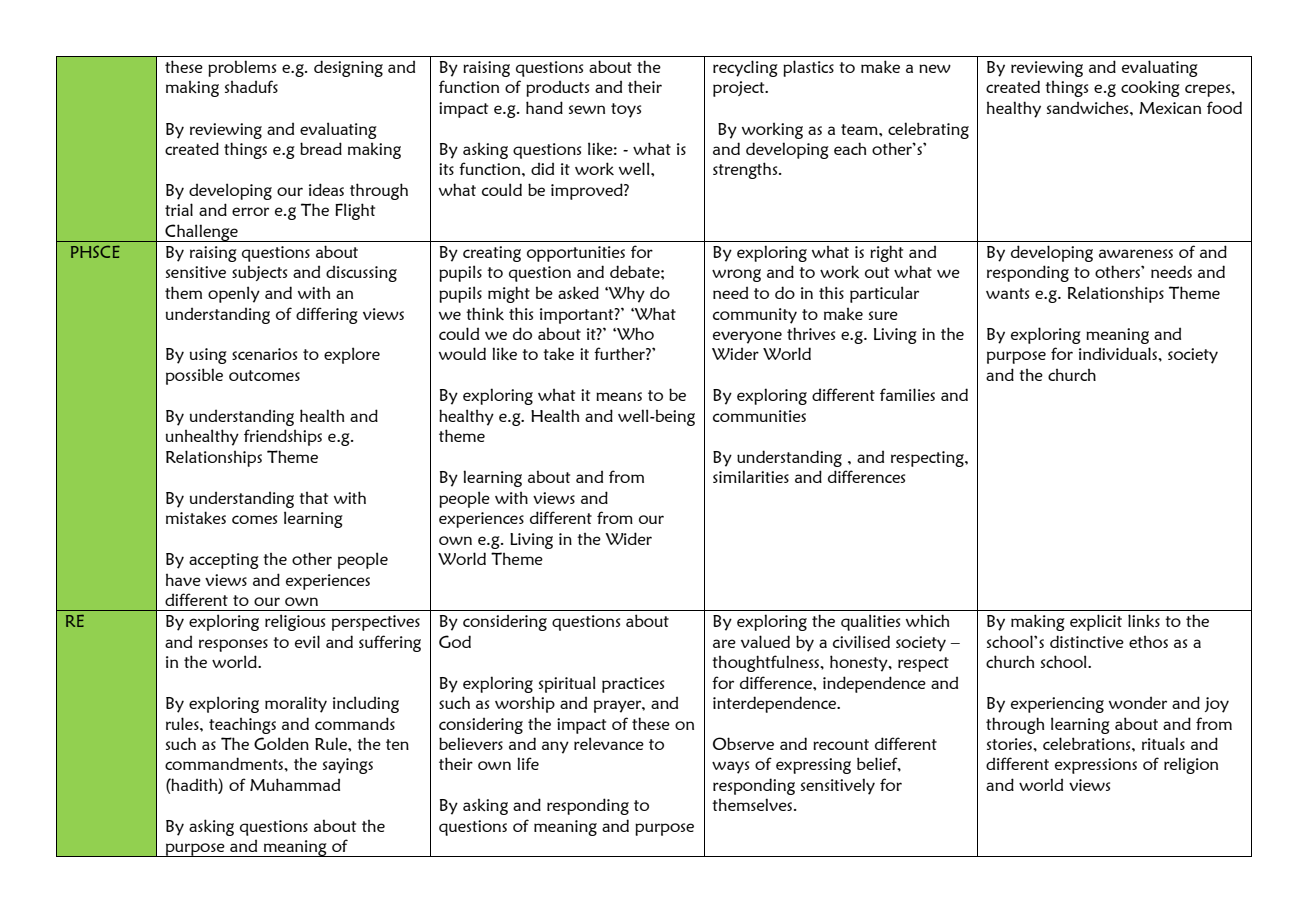  I want to click on sayings, so click(348, 766).
